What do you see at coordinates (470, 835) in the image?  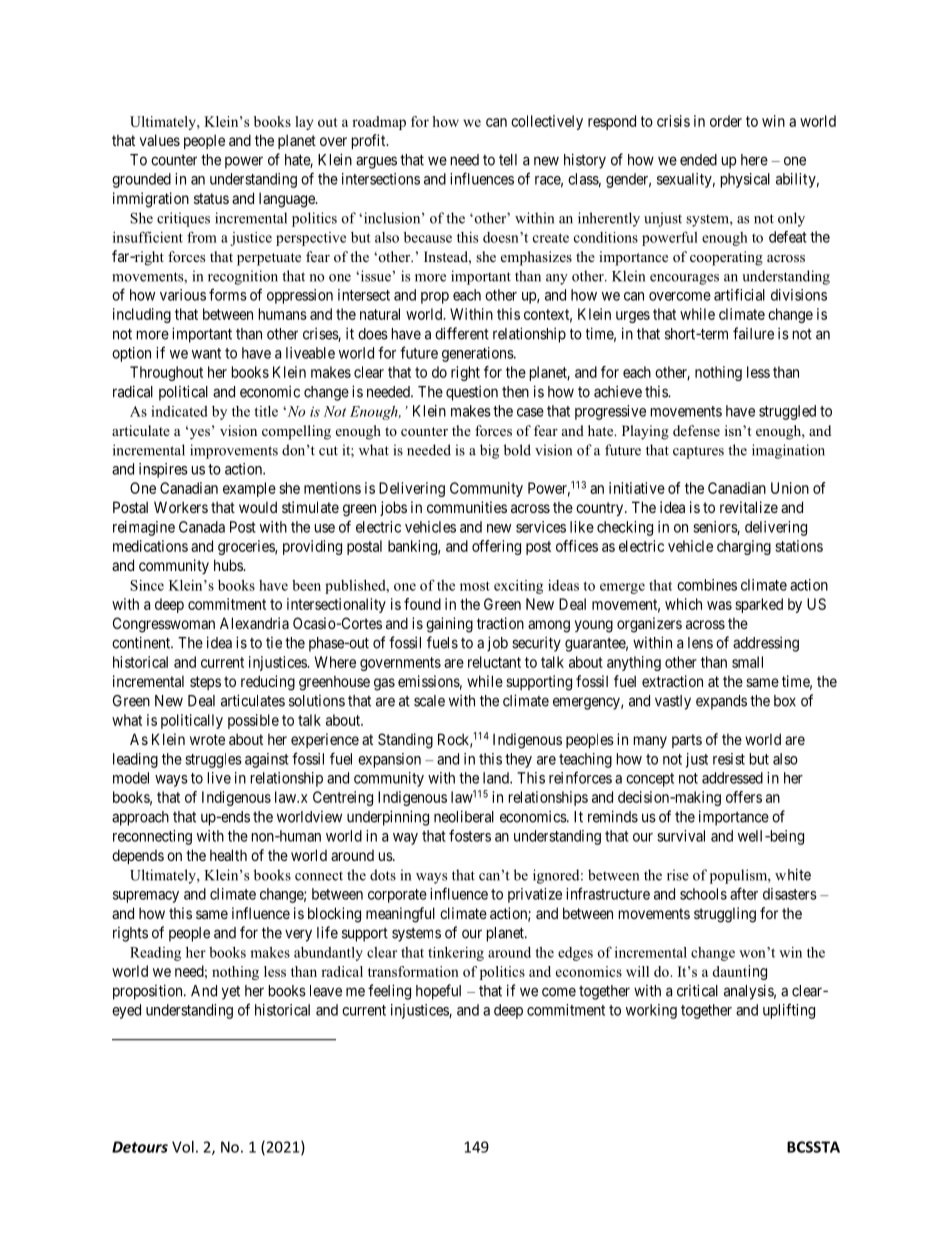 I see `fosters` at bounding box center [470, 835].
